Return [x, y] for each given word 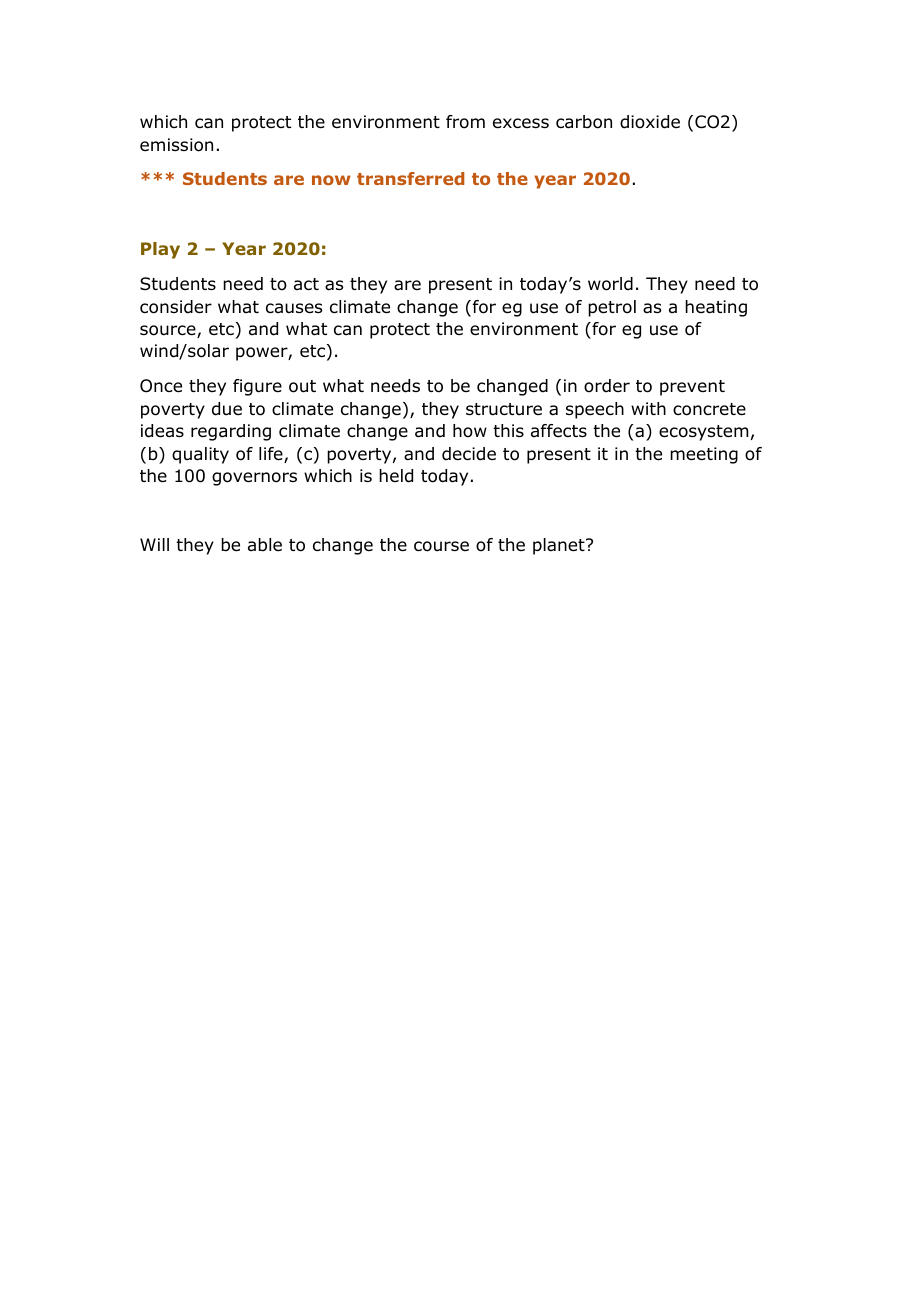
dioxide [650, 122]
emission [176, 145]
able [265, 545]
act [306, 284]
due [227, 409]
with [648, 408]
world [610, 284]
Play [160, 250]
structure [504, 409]
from [465, 122]
